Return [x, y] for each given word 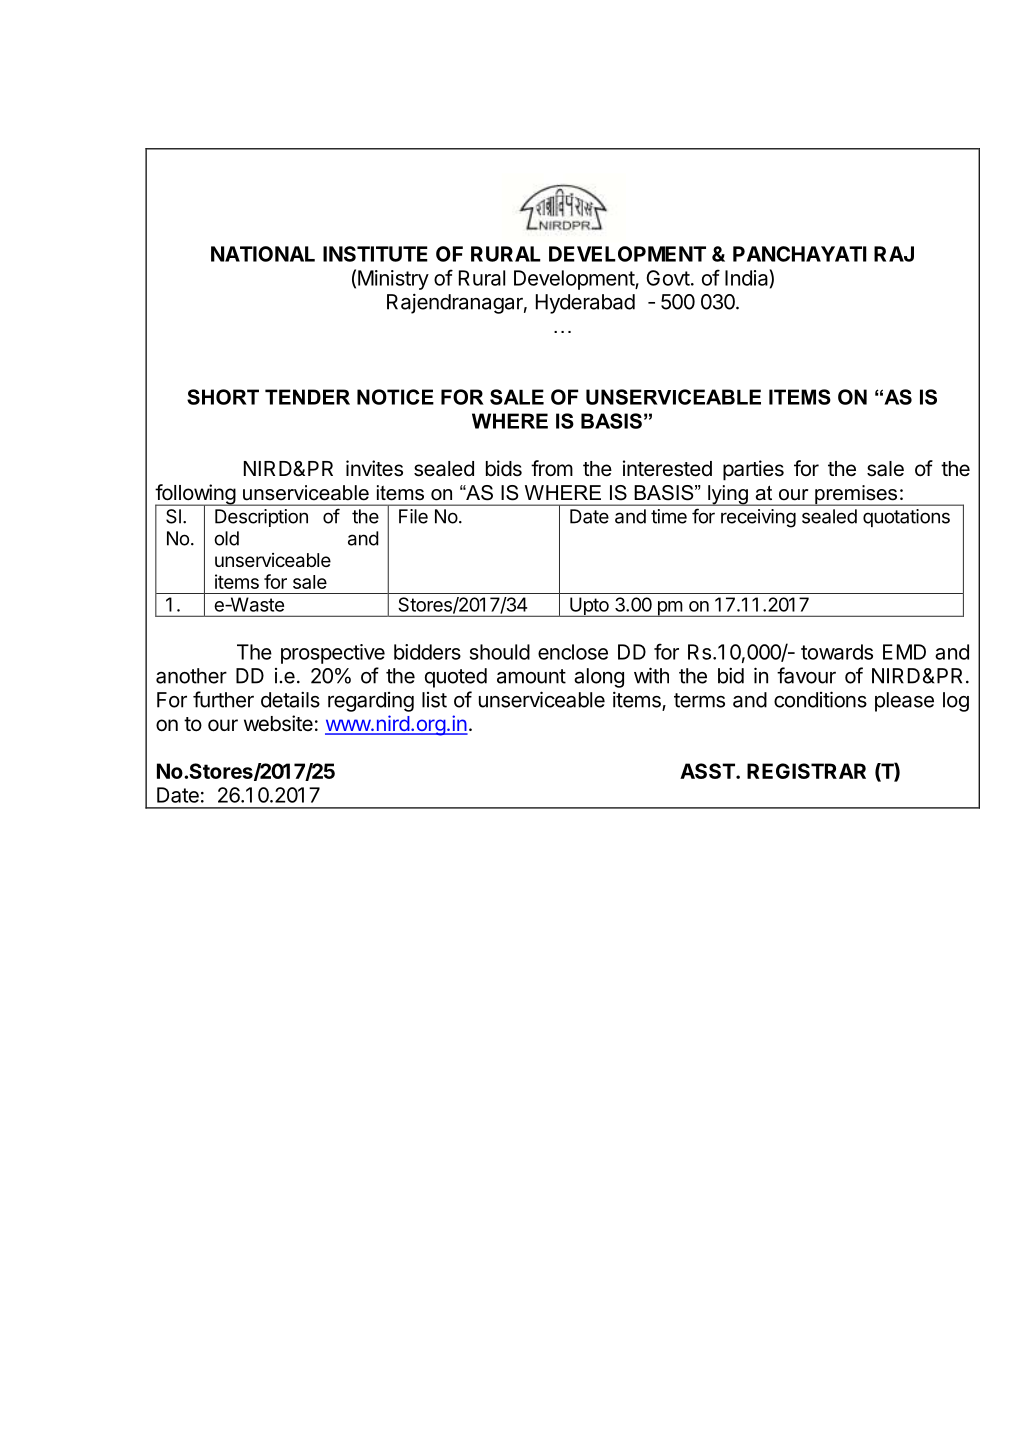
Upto [589, 607]
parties [753, 470]
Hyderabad [585, 304]
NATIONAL [263, 254]
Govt [668, 278]
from [552, 468]
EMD [904, 652]
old [226, 538]
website [278, 723]
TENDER [307, 397]
